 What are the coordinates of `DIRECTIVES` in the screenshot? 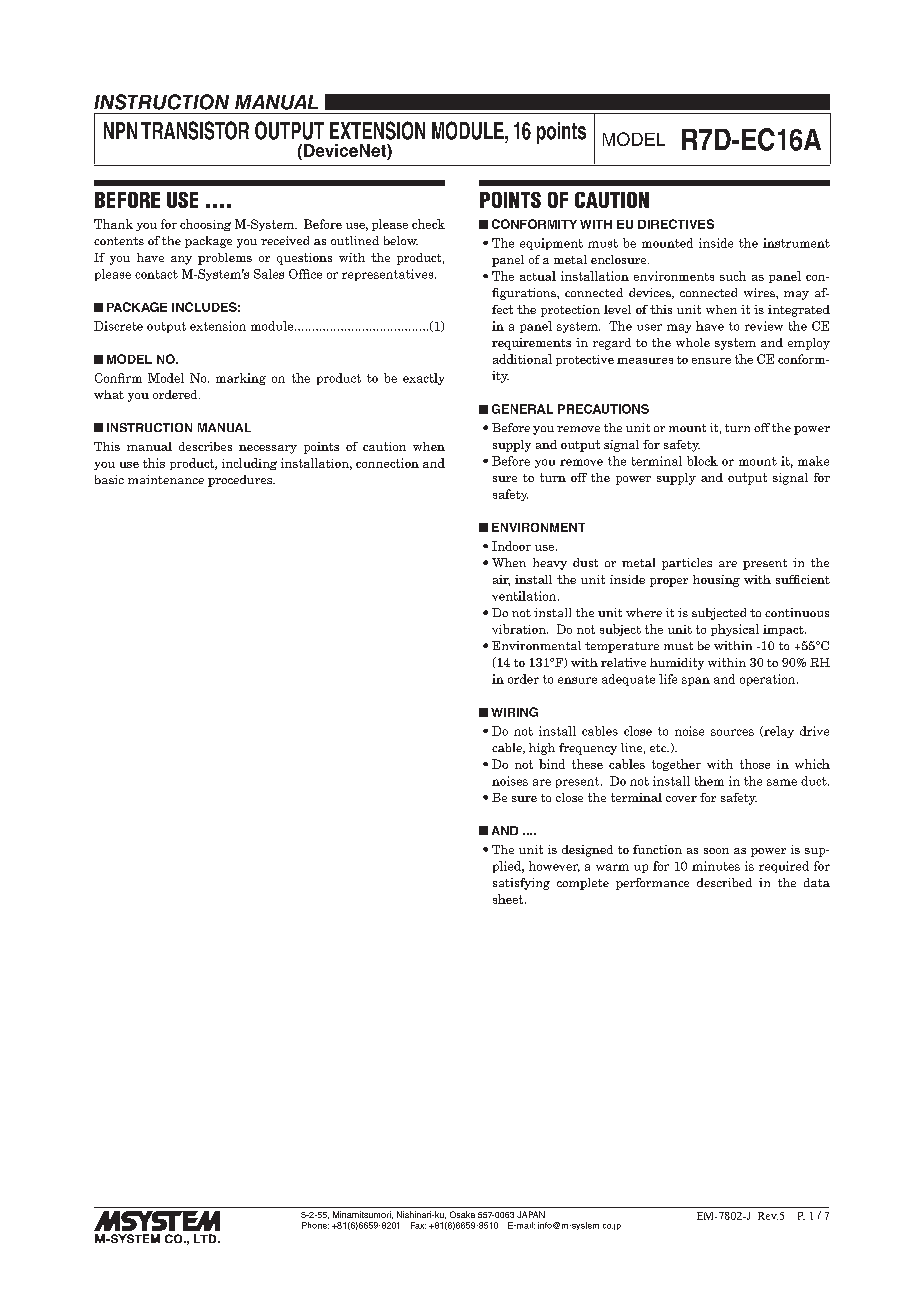 It's located at (676, 224).
